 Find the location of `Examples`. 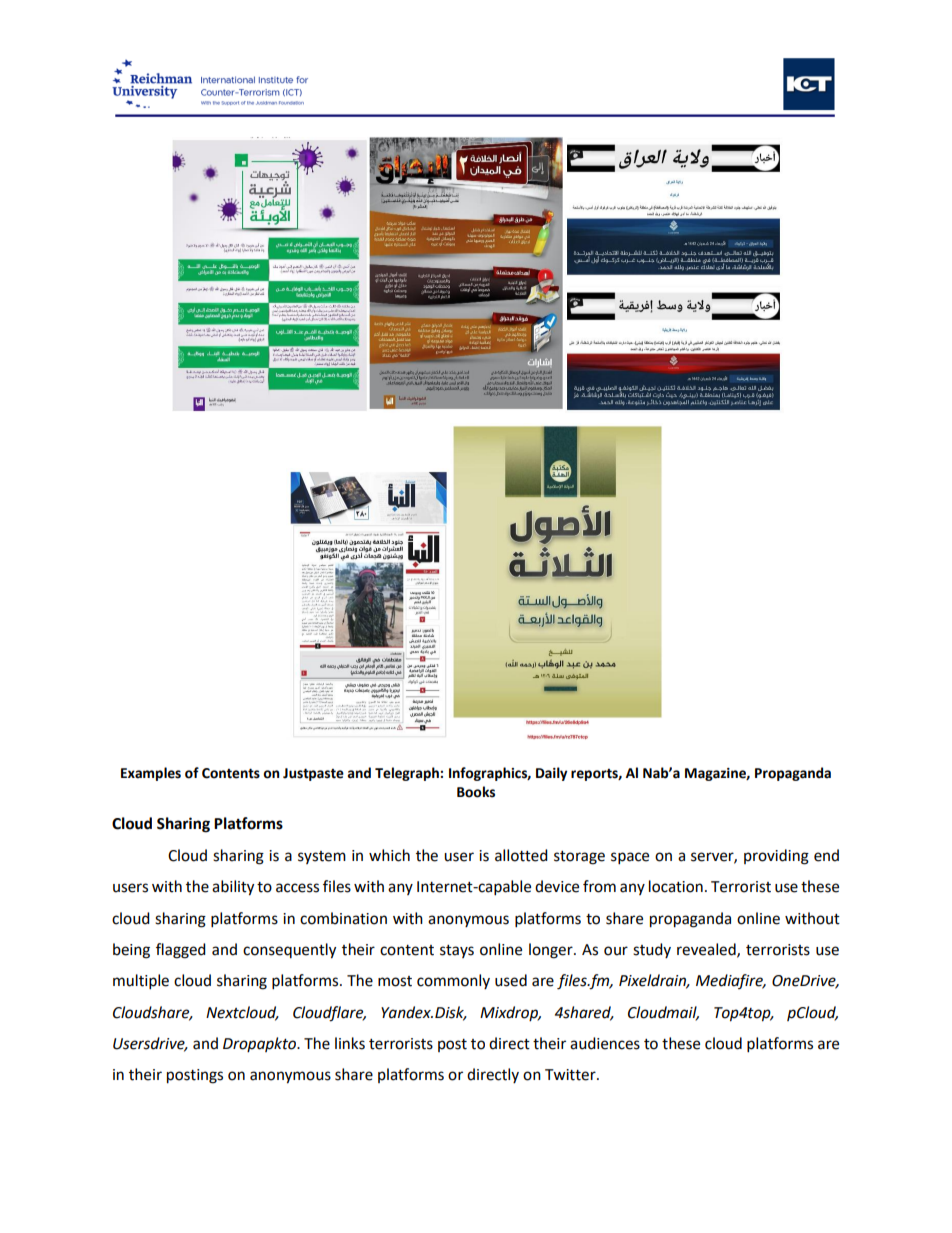

Examples is located at coordinates (151, 774).
